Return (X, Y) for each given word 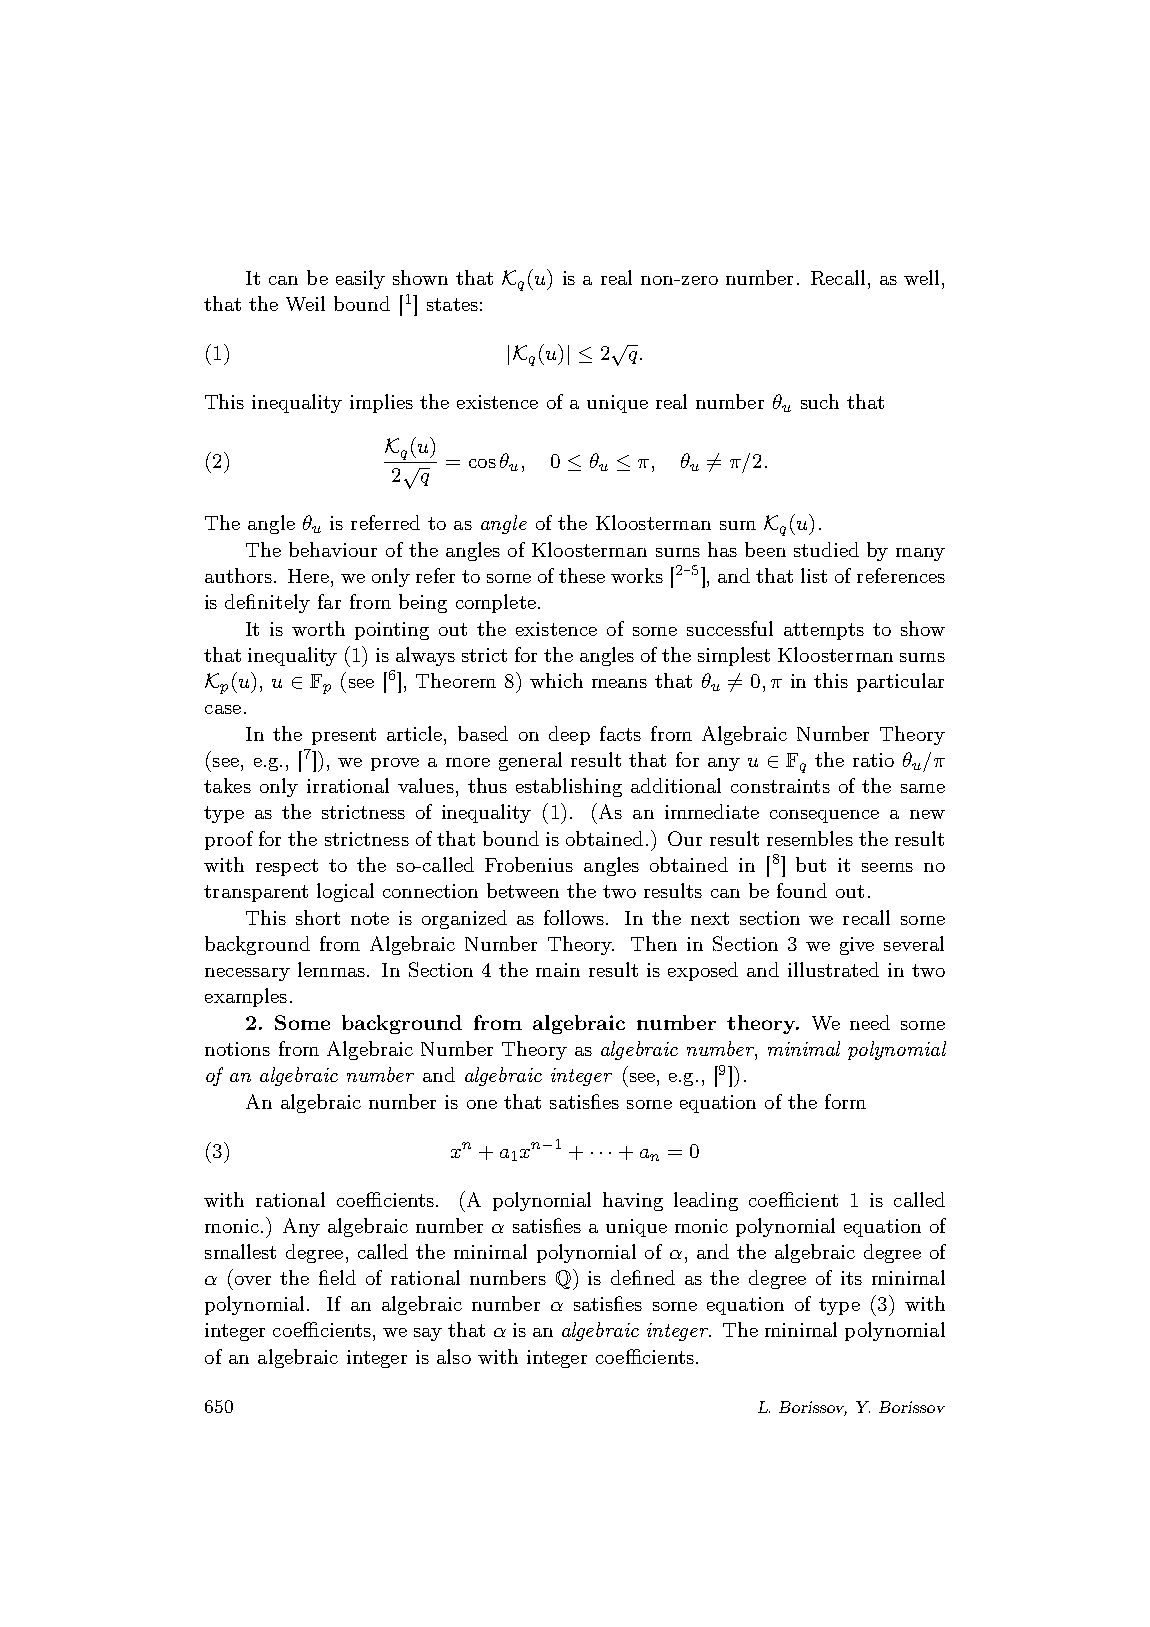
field (337, 1277)
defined (643, 1277)
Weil (305, 303)
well (921, 277)
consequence (824, 816)
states (452, 304)
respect (287, 867)
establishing (569, 787)
